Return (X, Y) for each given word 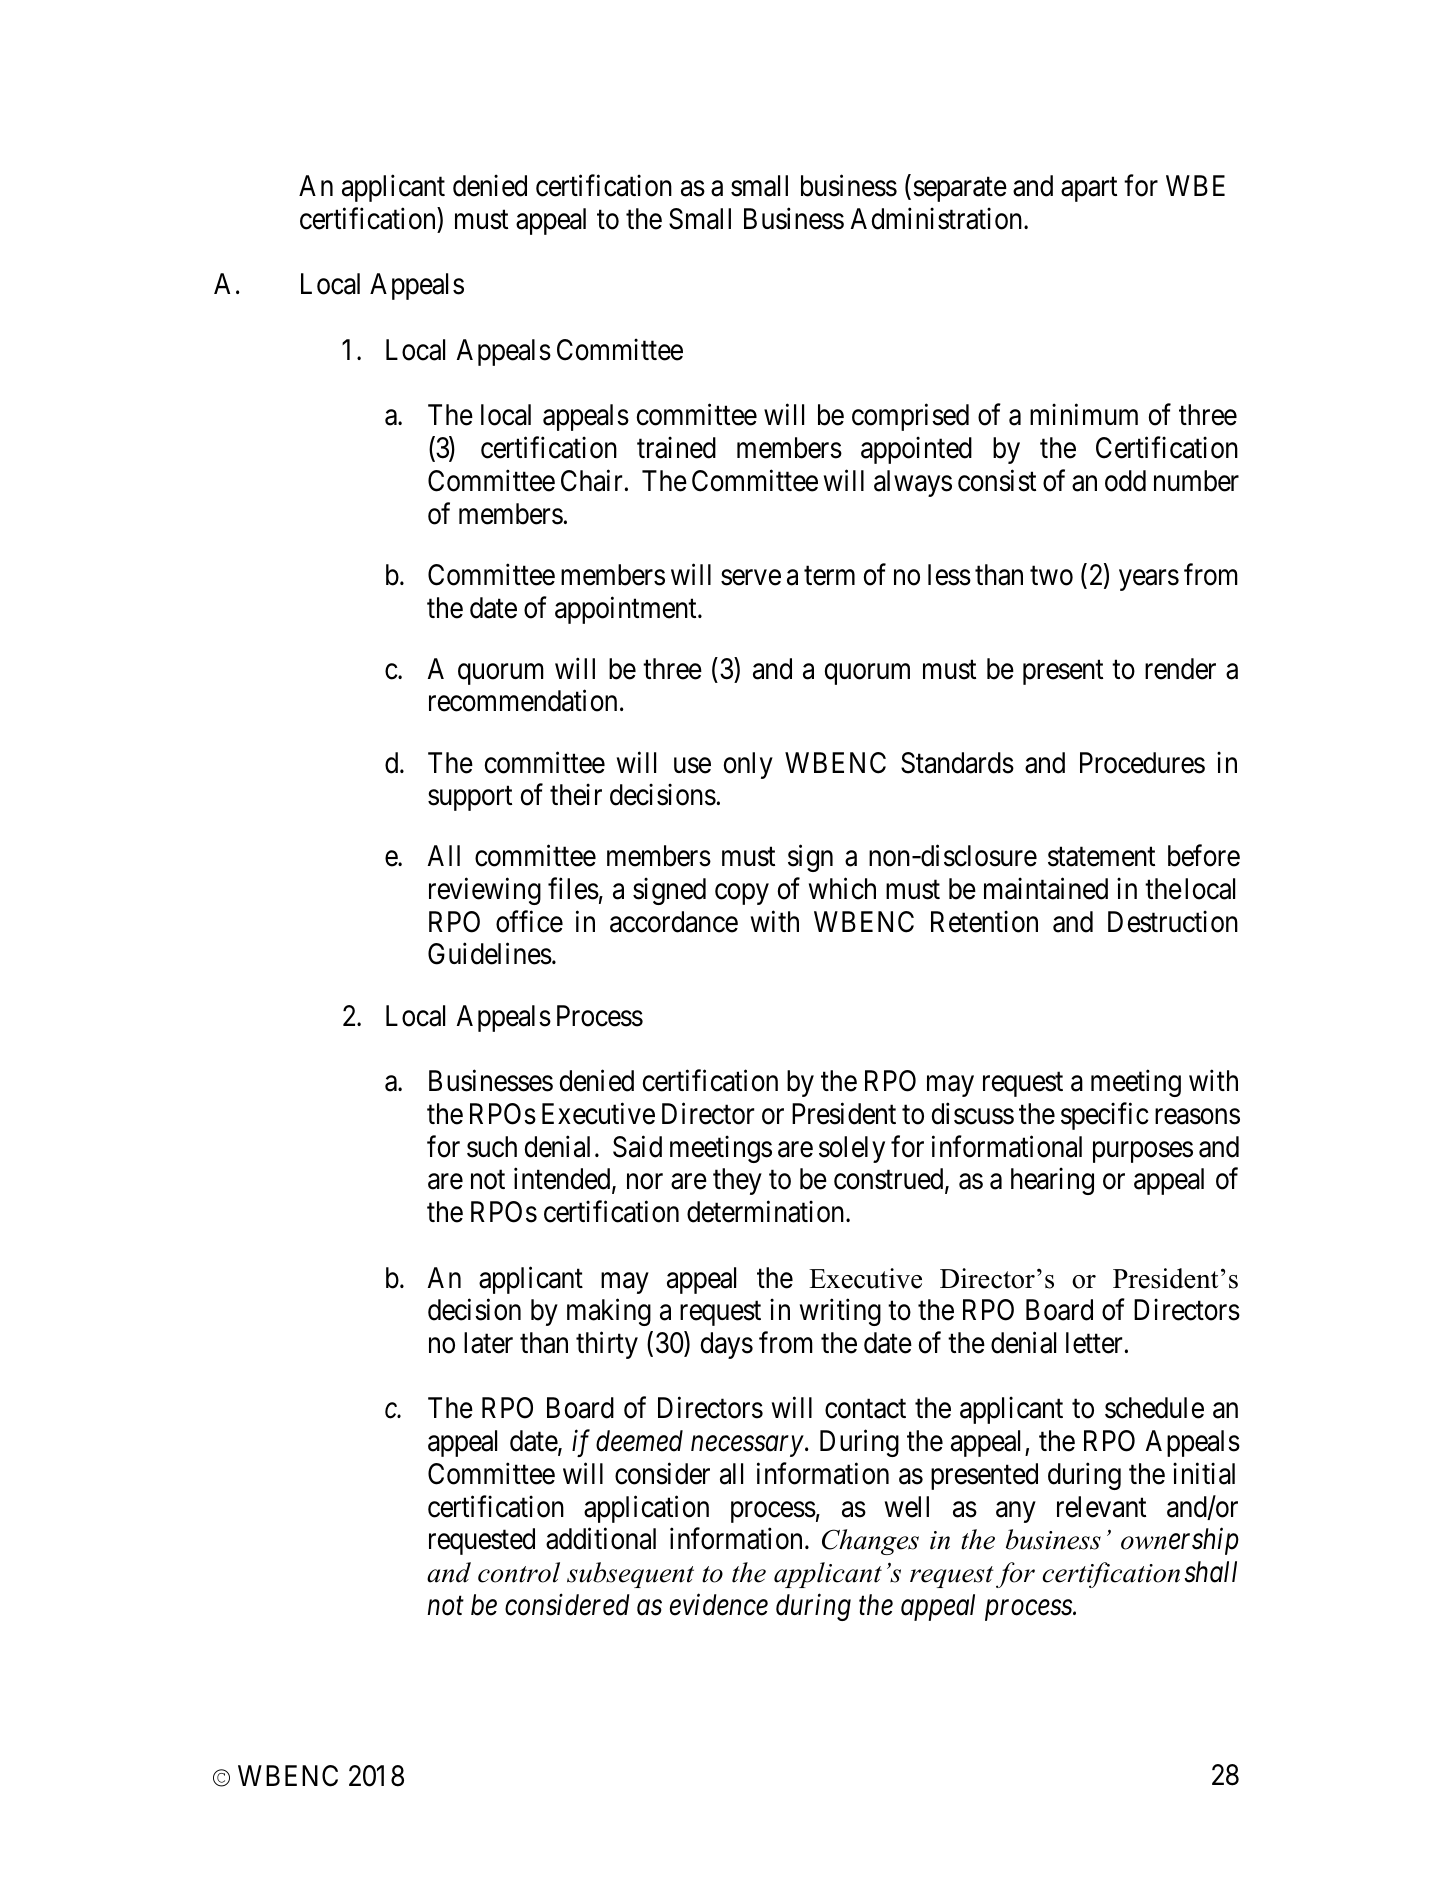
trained (676, 448)
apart (1089, 190)
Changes (870, 1542)
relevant (1101, 1507)
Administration (938, 219)
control (519, 1572)
